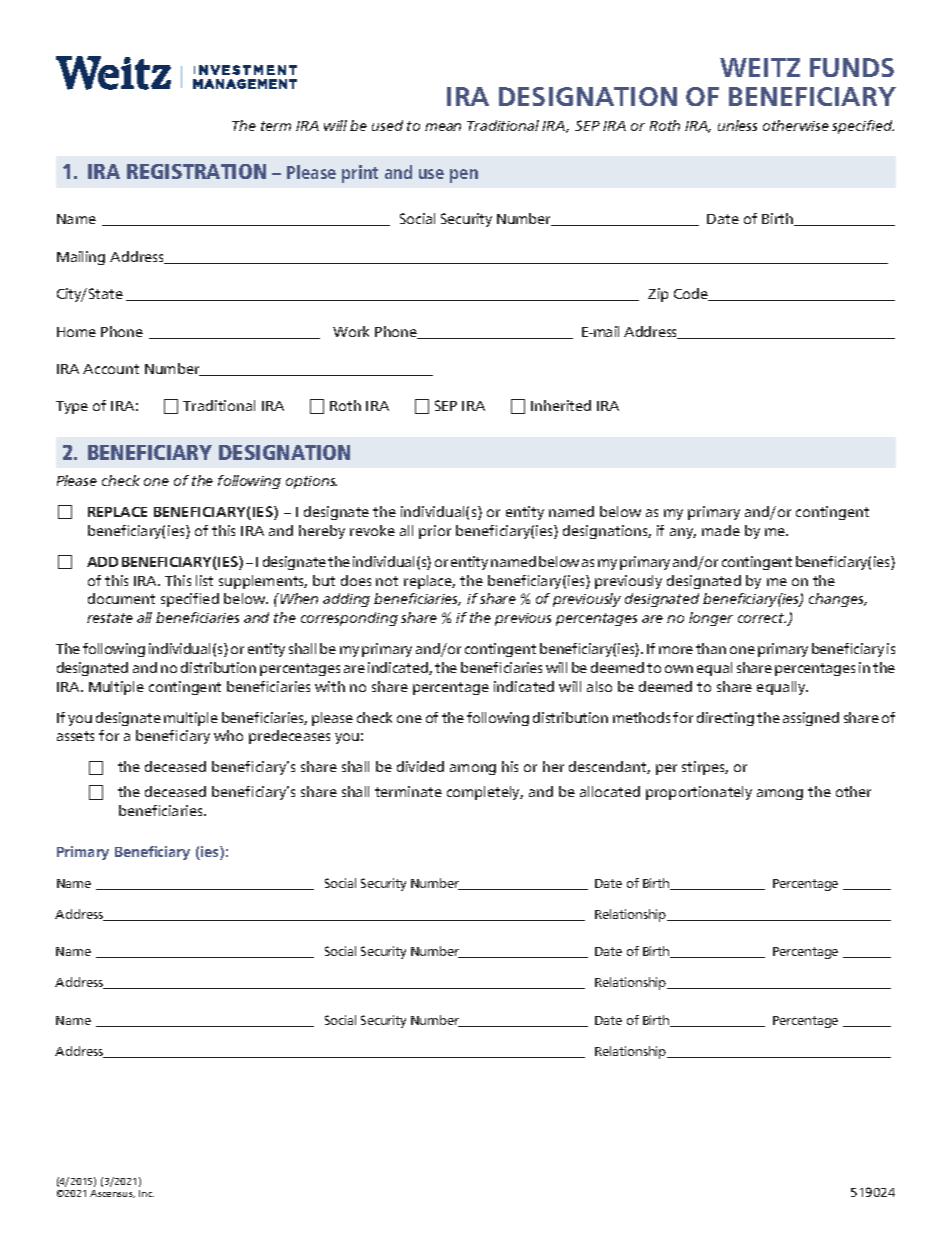 The image size is (952, 1233). What do you see at coordinates (196, 171) in the screenshot?
I see `REGISTRATION` at bounding box center [196, 171].
